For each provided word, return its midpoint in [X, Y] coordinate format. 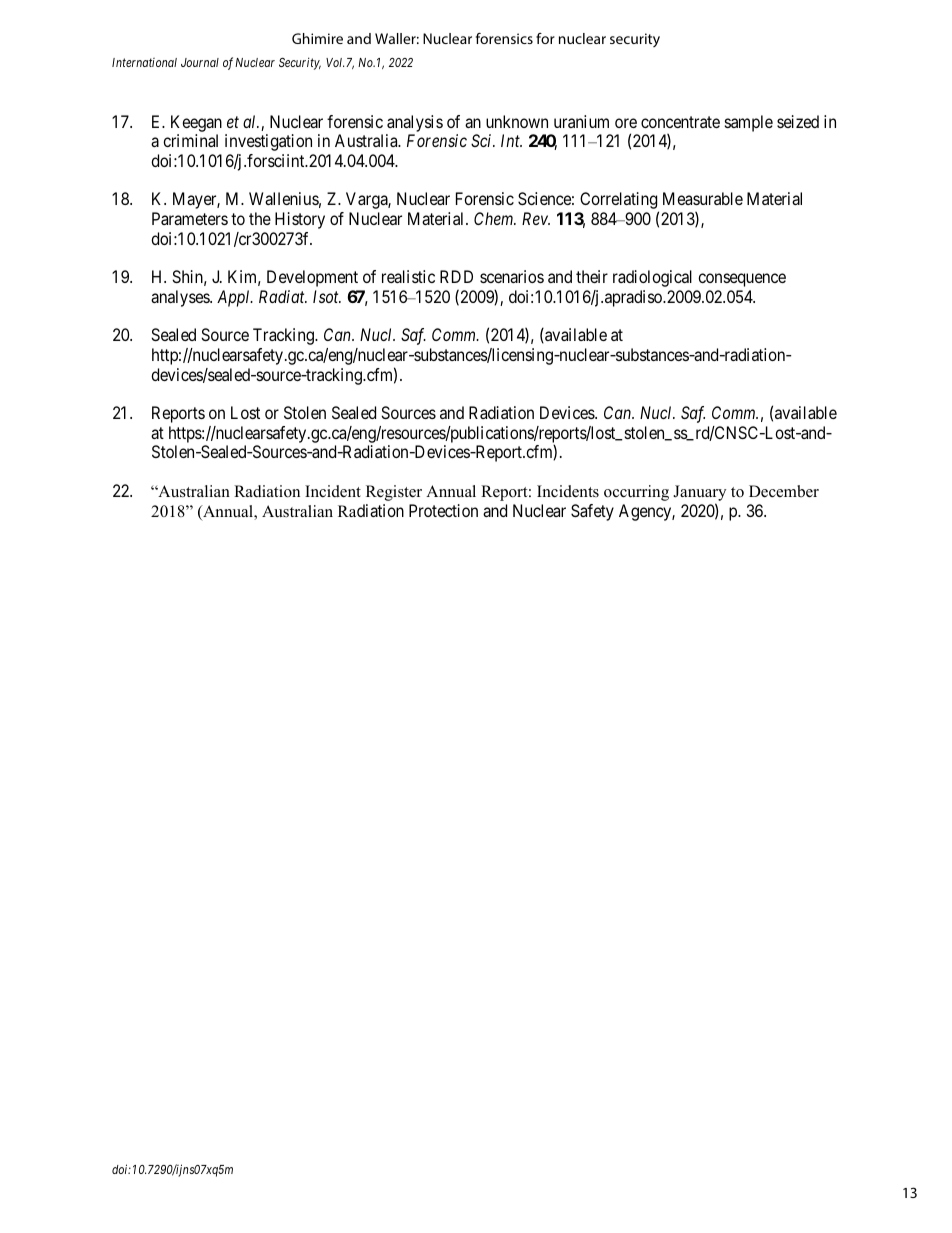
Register [394, 493]
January [699, 493]
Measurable [703, 198]
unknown [517, 121]
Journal [200, 62]
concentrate [680, 122]
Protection [443, 510]
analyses [181, 298]
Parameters [190, 218]
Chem [495, 218]
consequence [742, 280]
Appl [235, 298]
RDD [456, 276]
